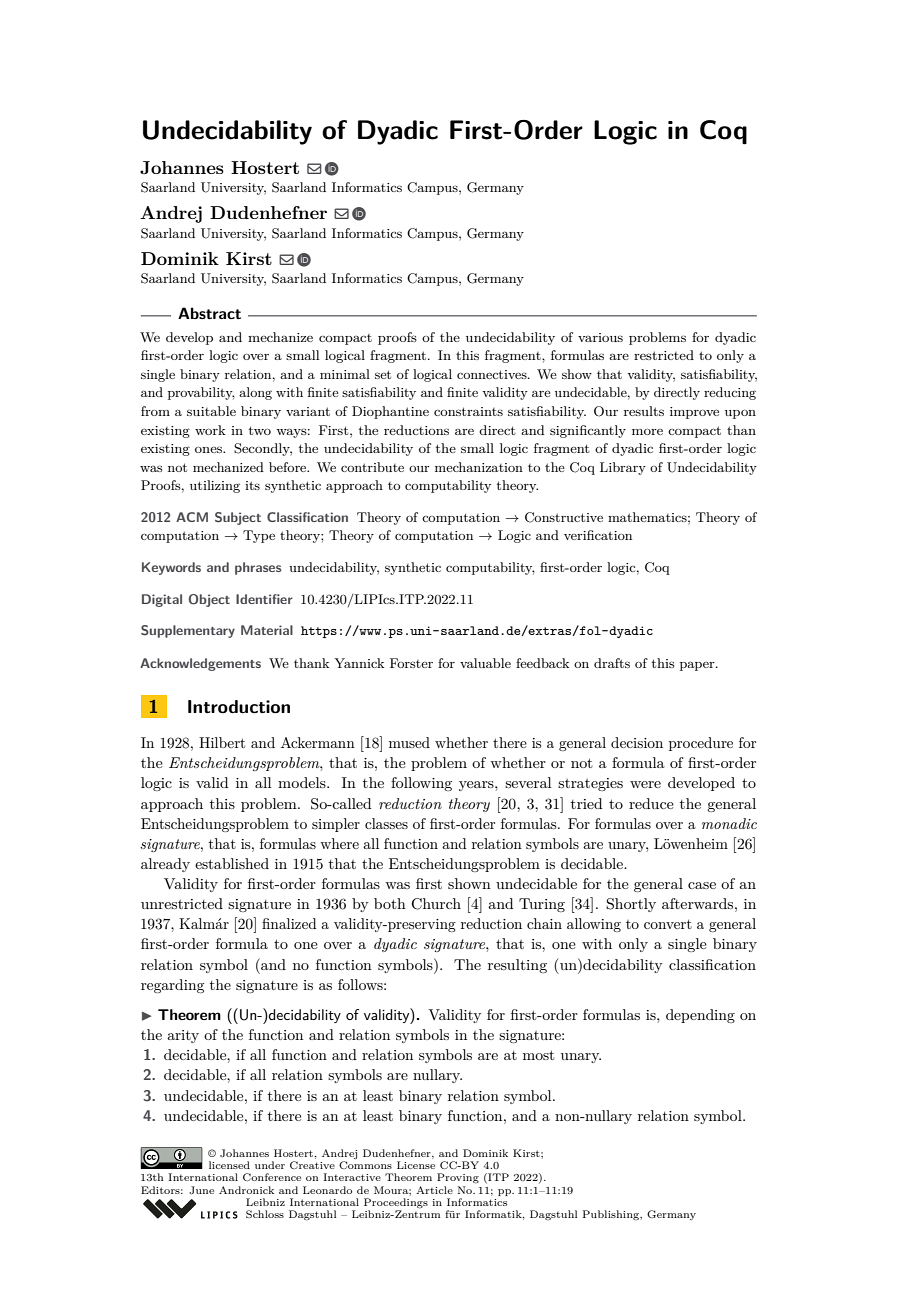 This screenshot has width=924, height=1308. What do you see at coordinates (172, 986) in the screenshot?
I see `regarding` at bounding box center [172, 986].
